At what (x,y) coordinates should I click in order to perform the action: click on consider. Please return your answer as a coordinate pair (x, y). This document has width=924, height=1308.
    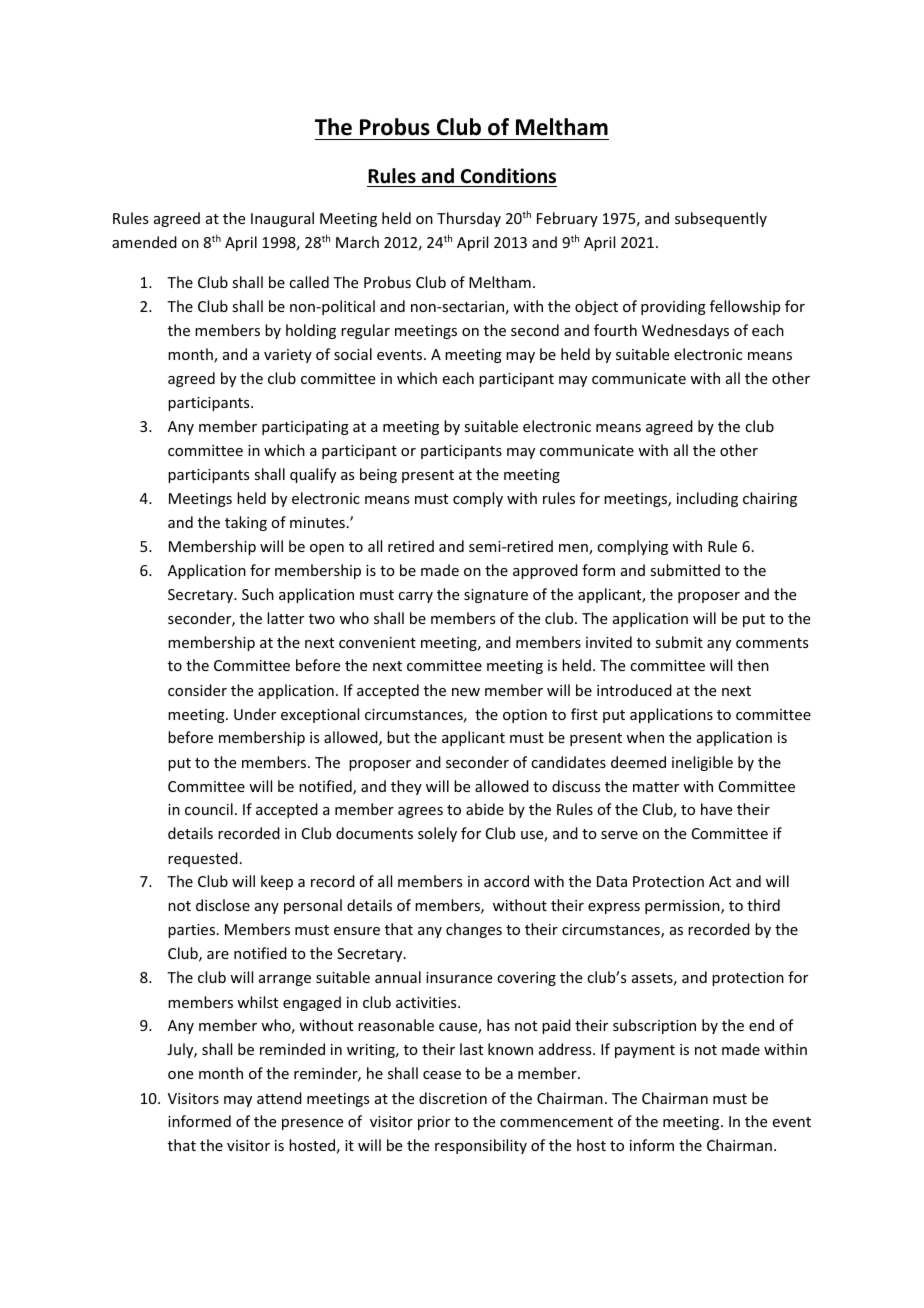
    Looking at the image, I should click on (197, 690).
